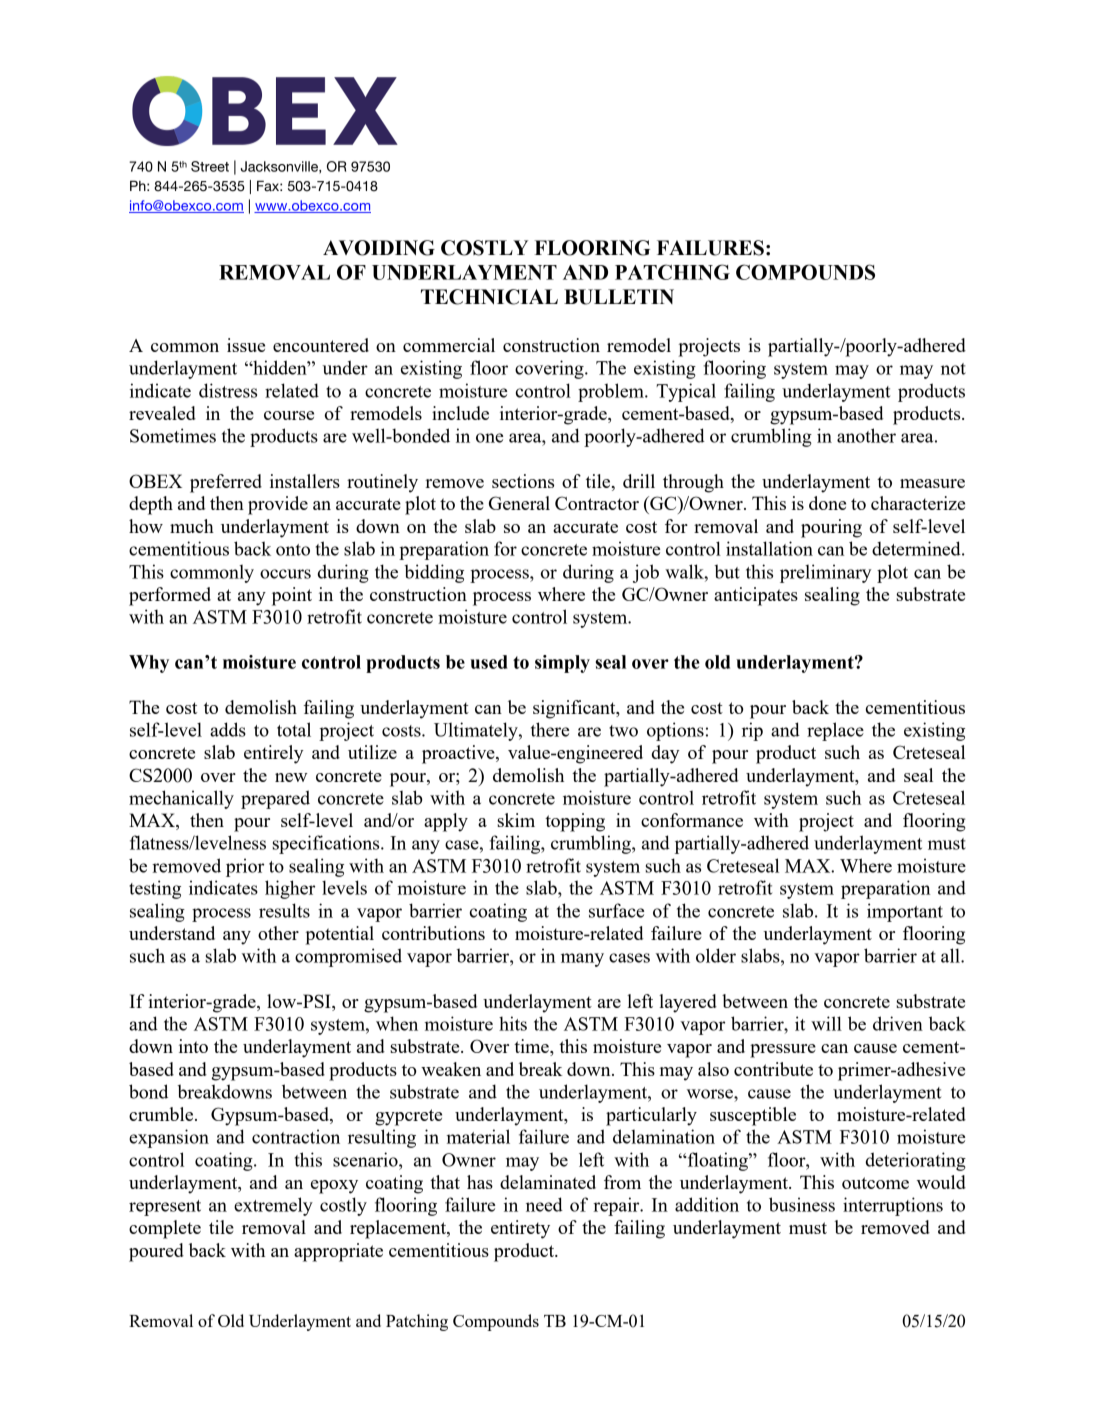  What do you see at coordinates (686, 392) in the document?
I see `Typical` at bounding box center [686, 392].
